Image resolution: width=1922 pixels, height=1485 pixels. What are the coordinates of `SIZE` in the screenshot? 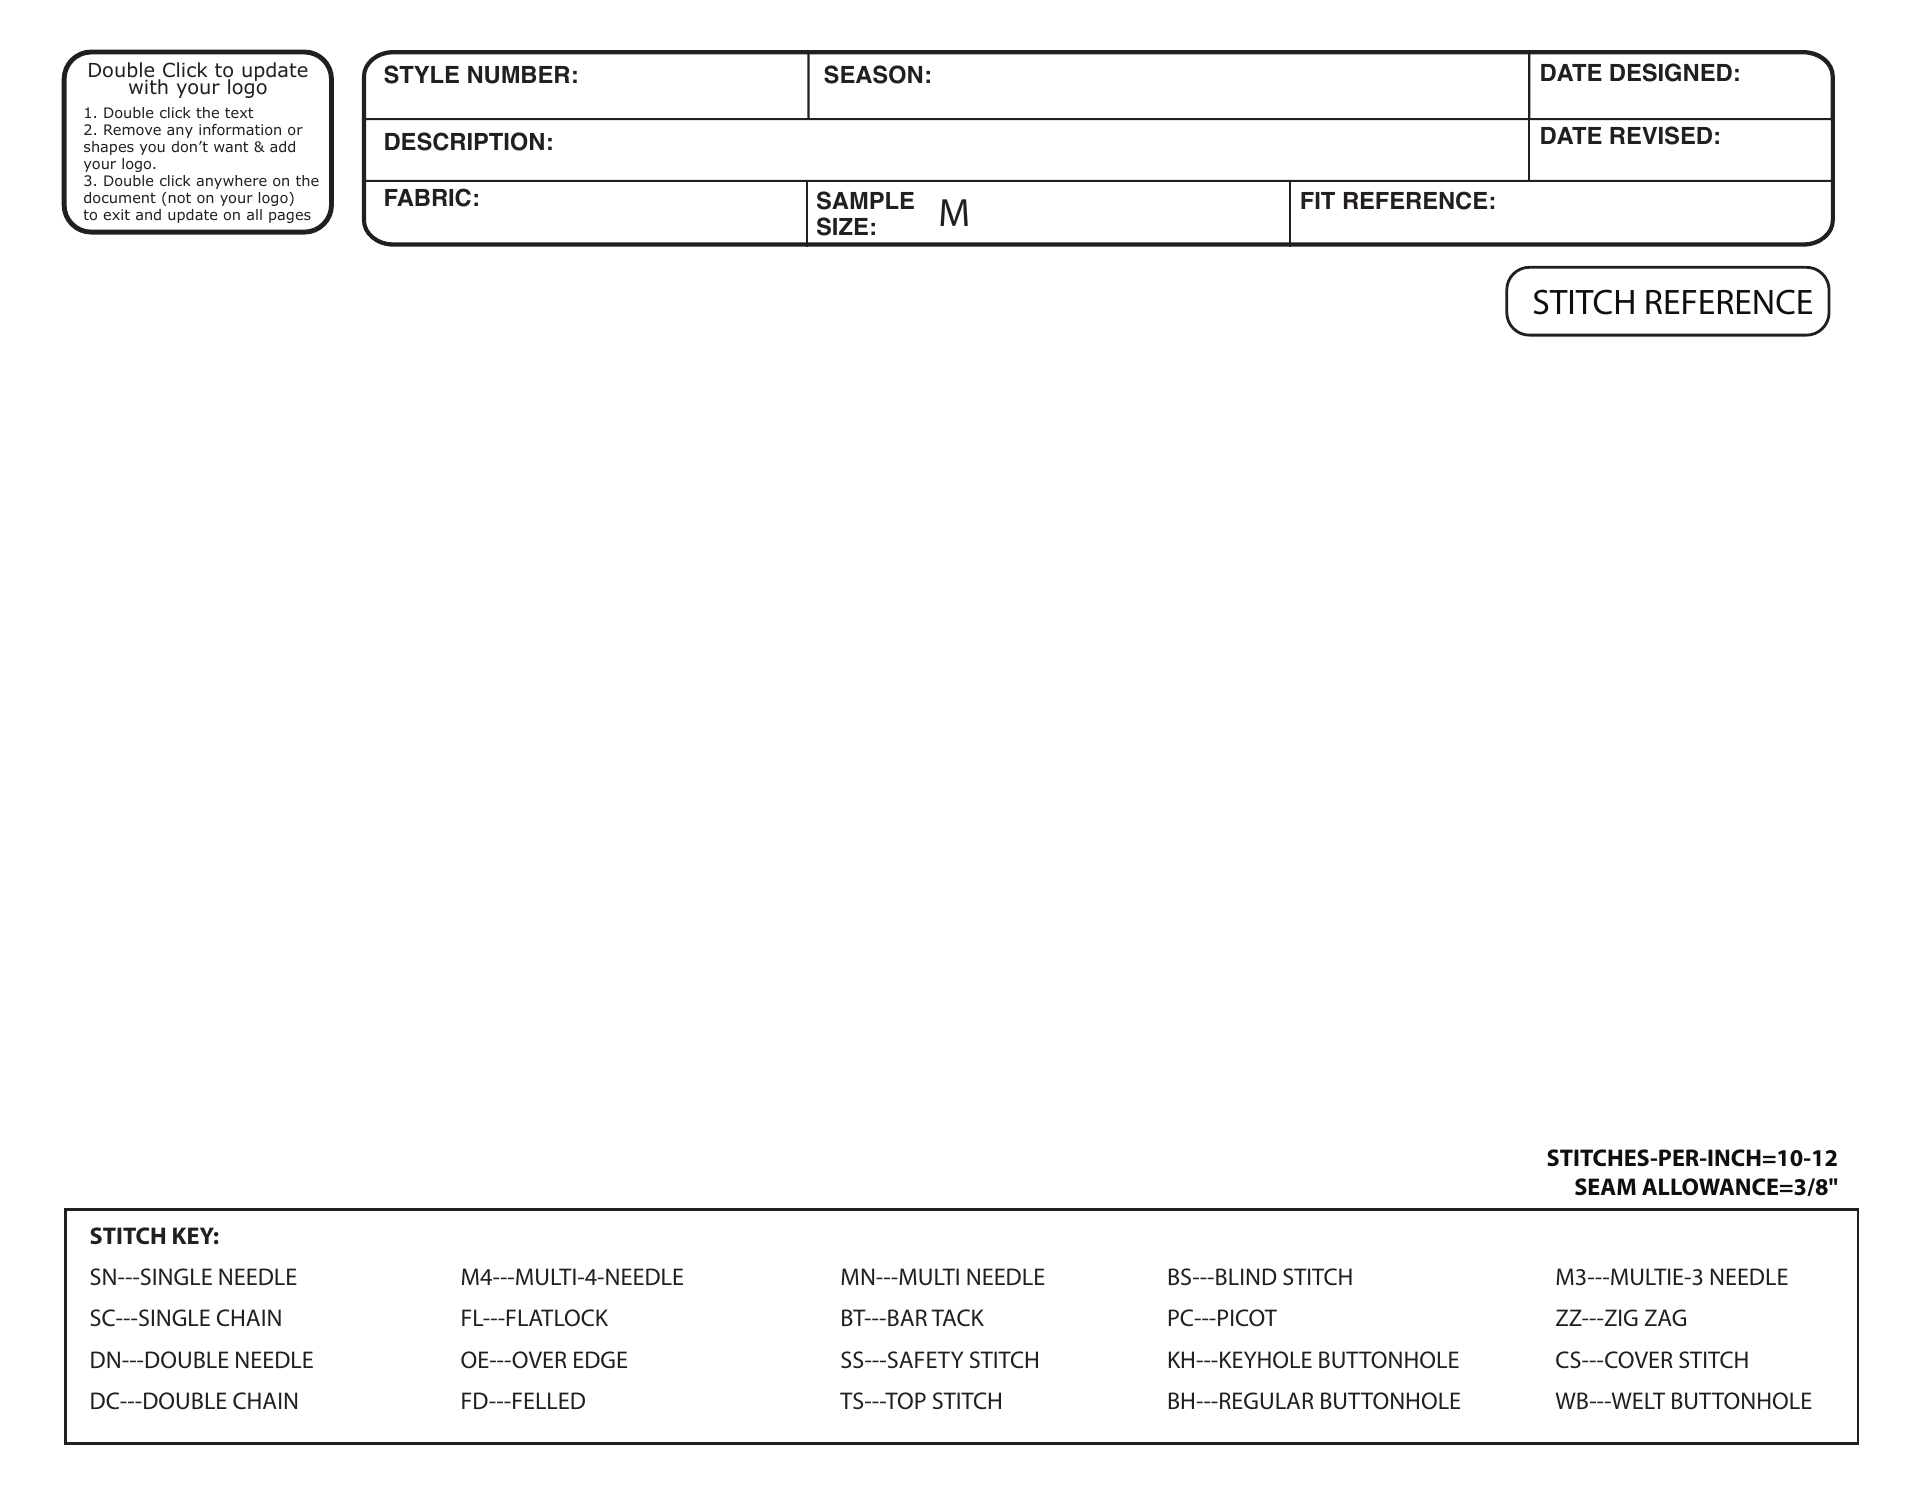 It's located at (842, 226).
